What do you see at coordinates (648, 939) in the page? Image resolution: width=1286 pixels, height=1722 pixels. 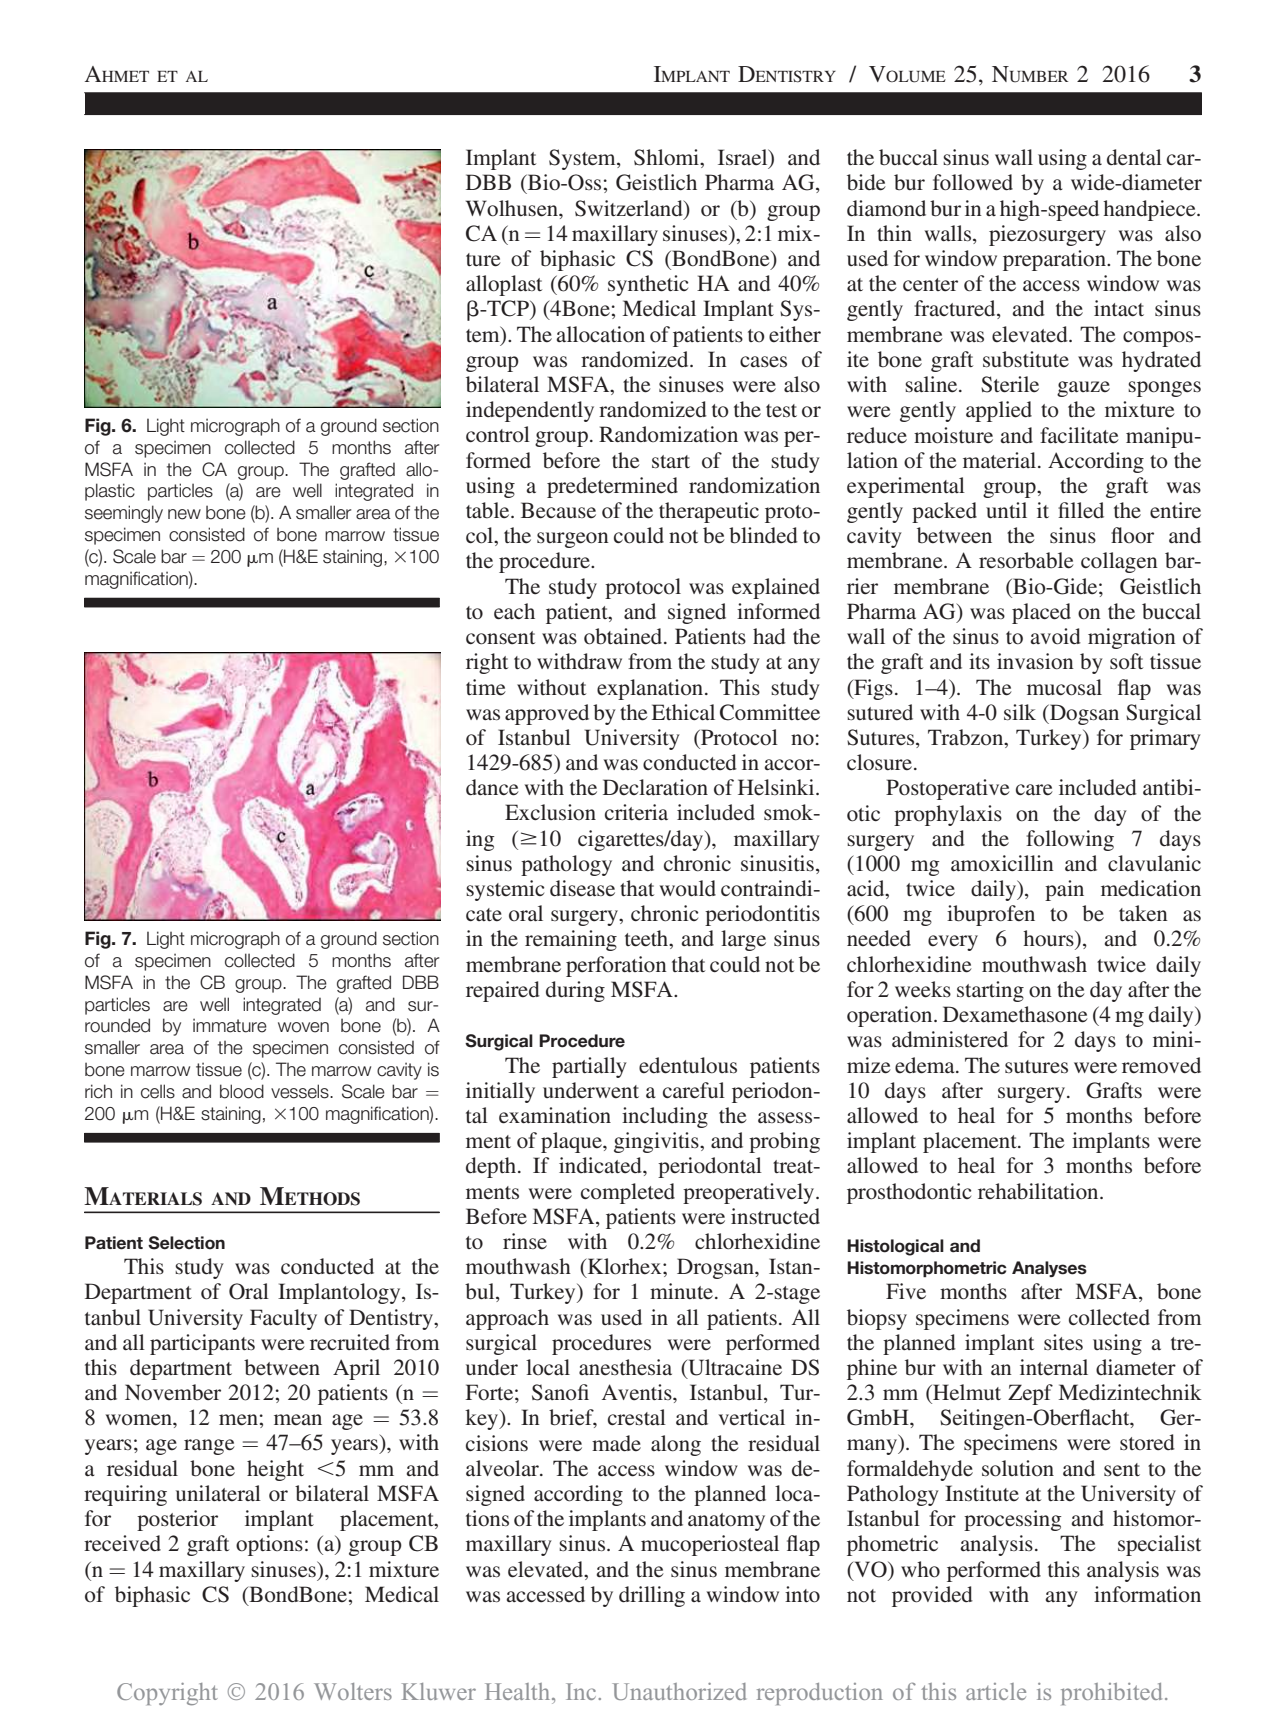 I see `teeth` at bounding box center [648, 939].
